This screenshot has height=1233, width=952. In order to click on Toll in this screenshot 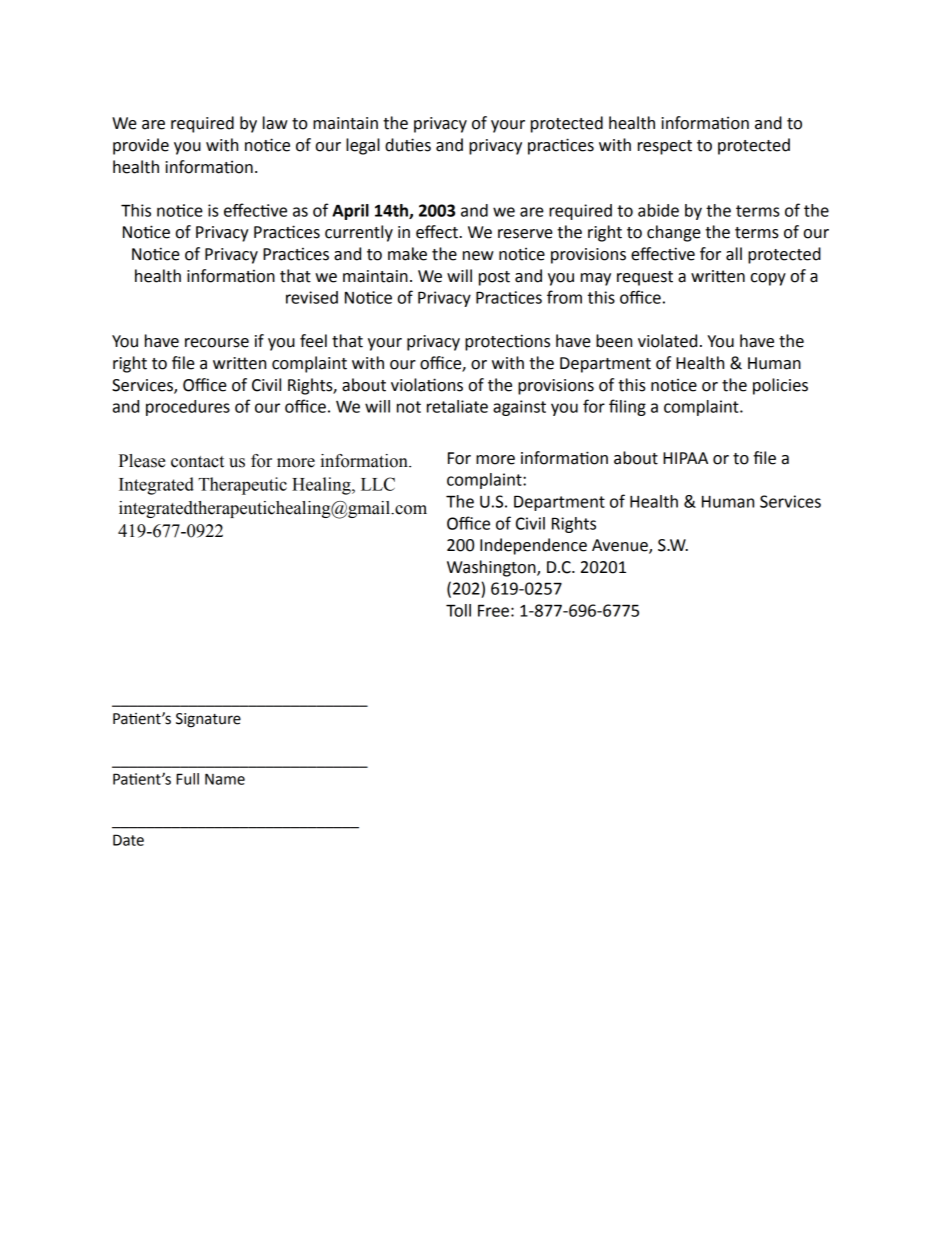, I will do `click(458, 610)`.
